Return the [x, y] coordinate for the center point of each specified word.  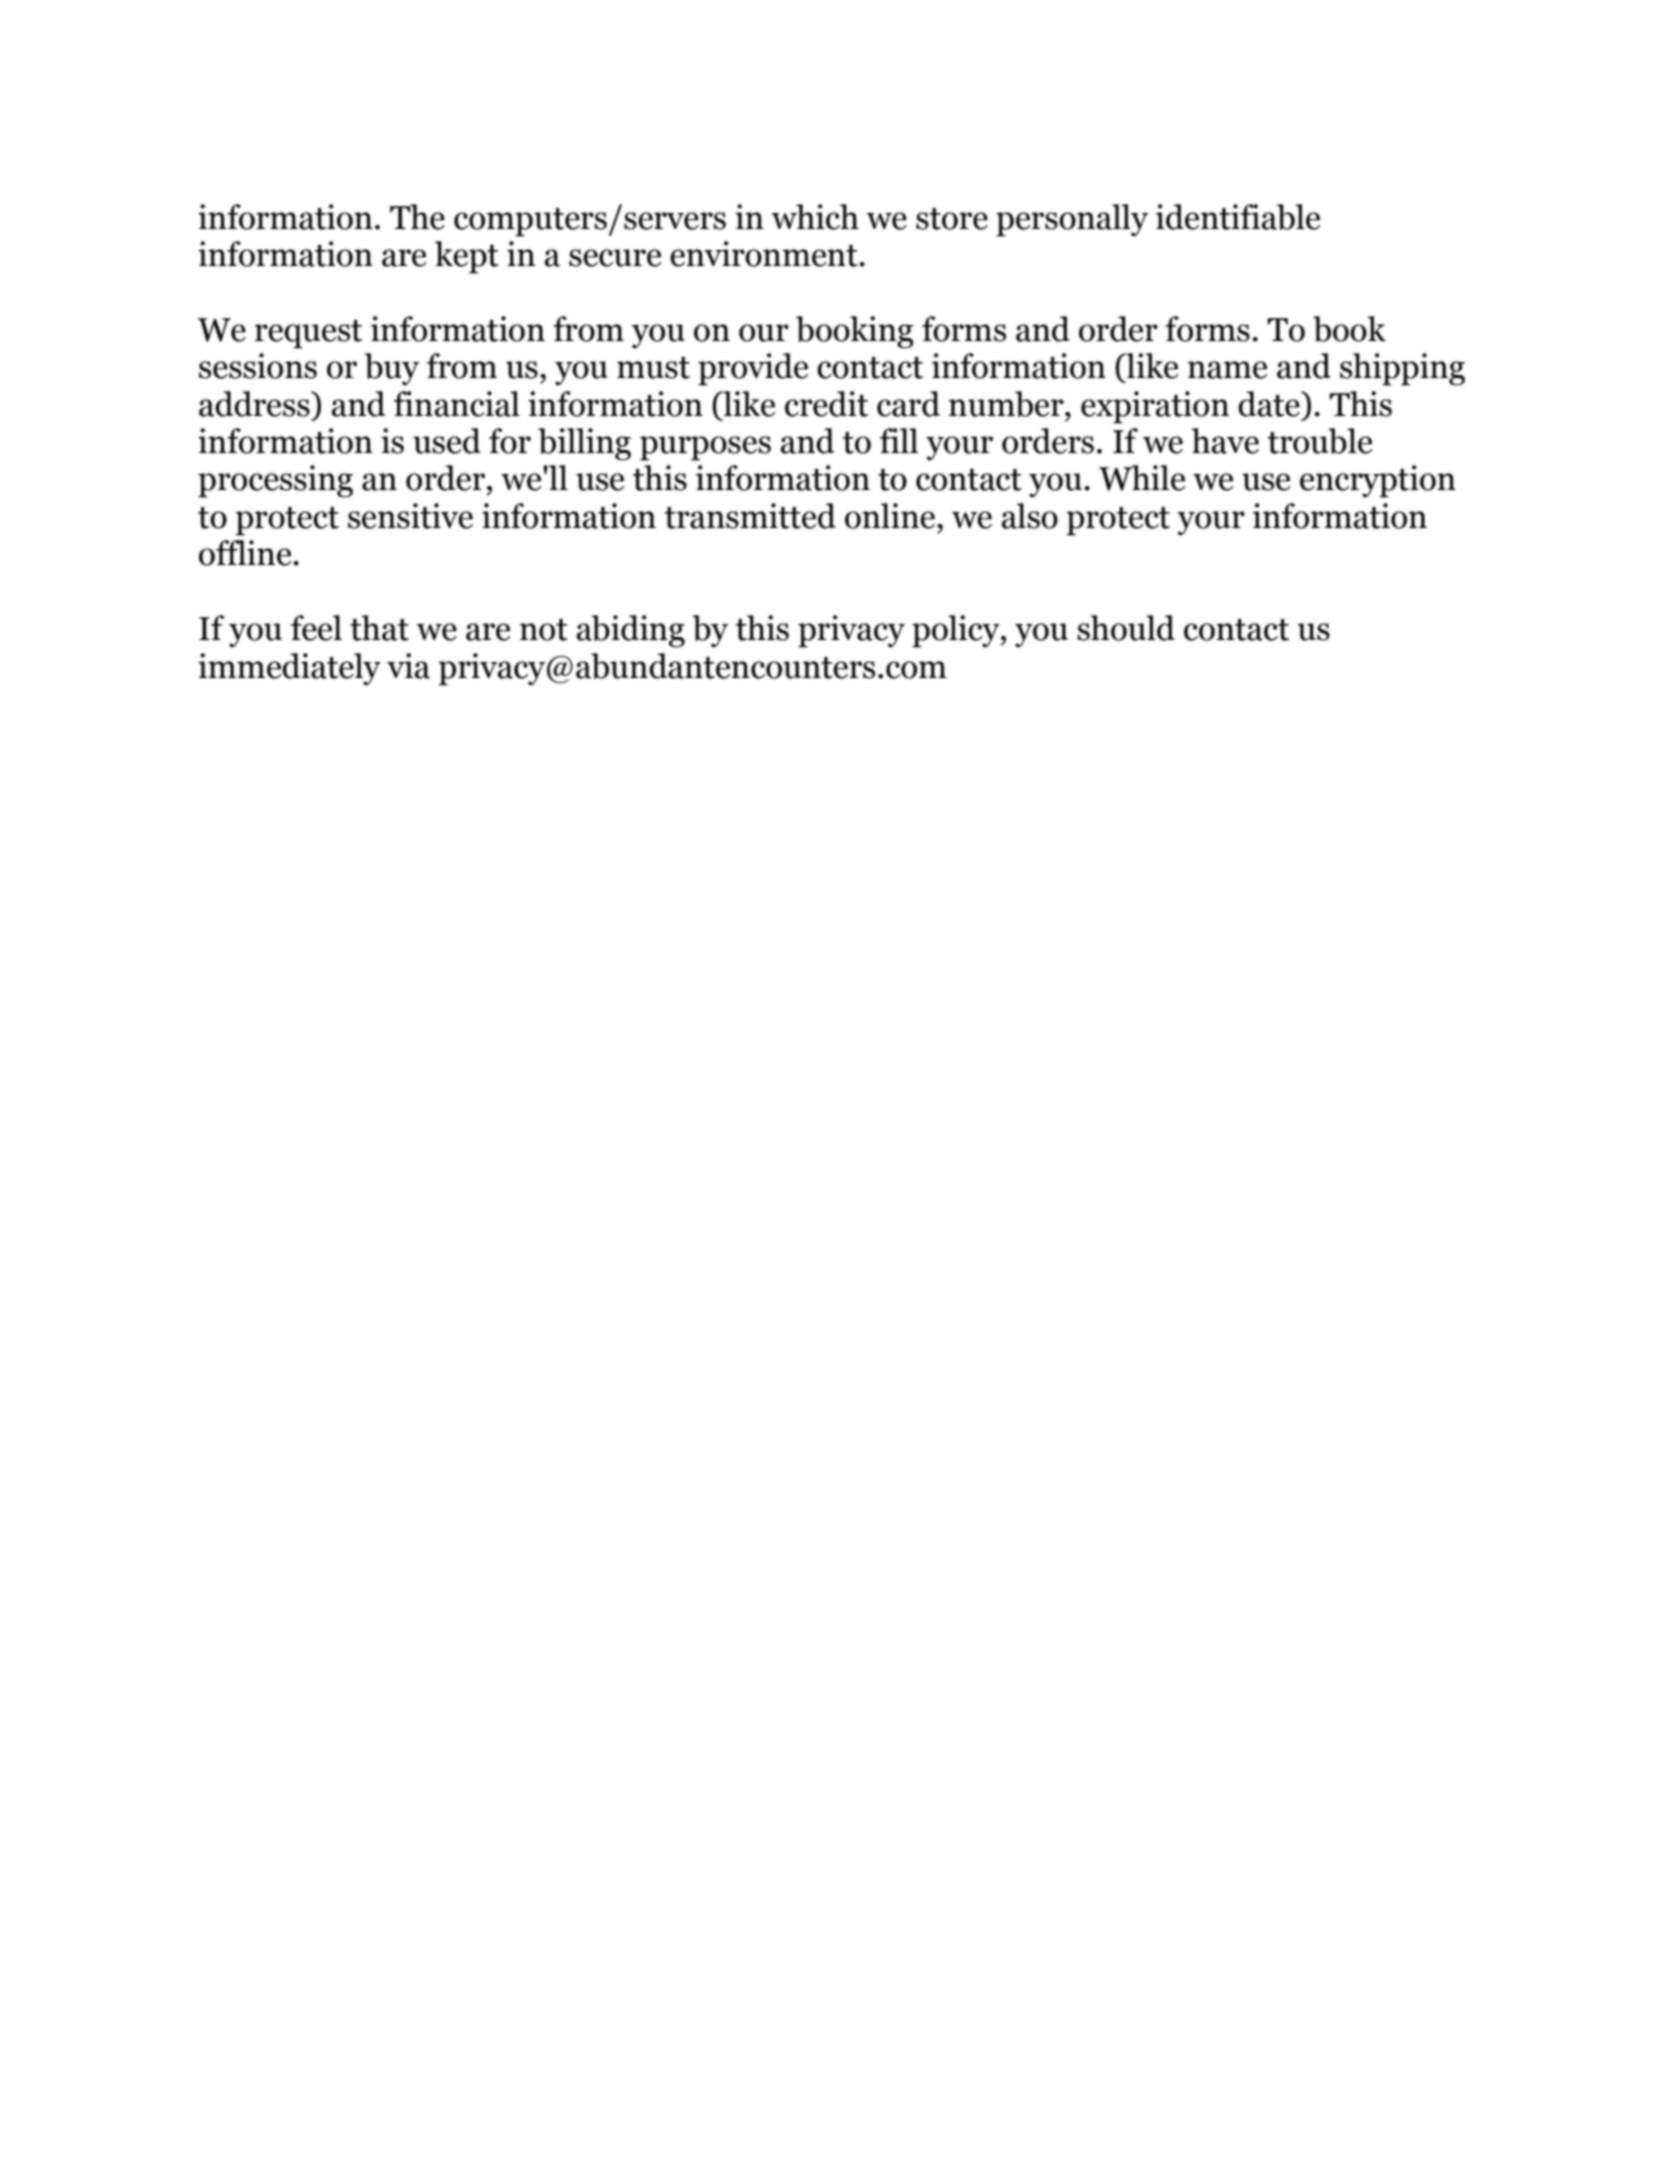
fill [899, 440]
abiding [631, 631]
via [408, 666]
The [417, 217]
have [1225, 441]
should [1126, 628]
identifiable [1238, 217]
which [815, 217]
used [447, 441]
